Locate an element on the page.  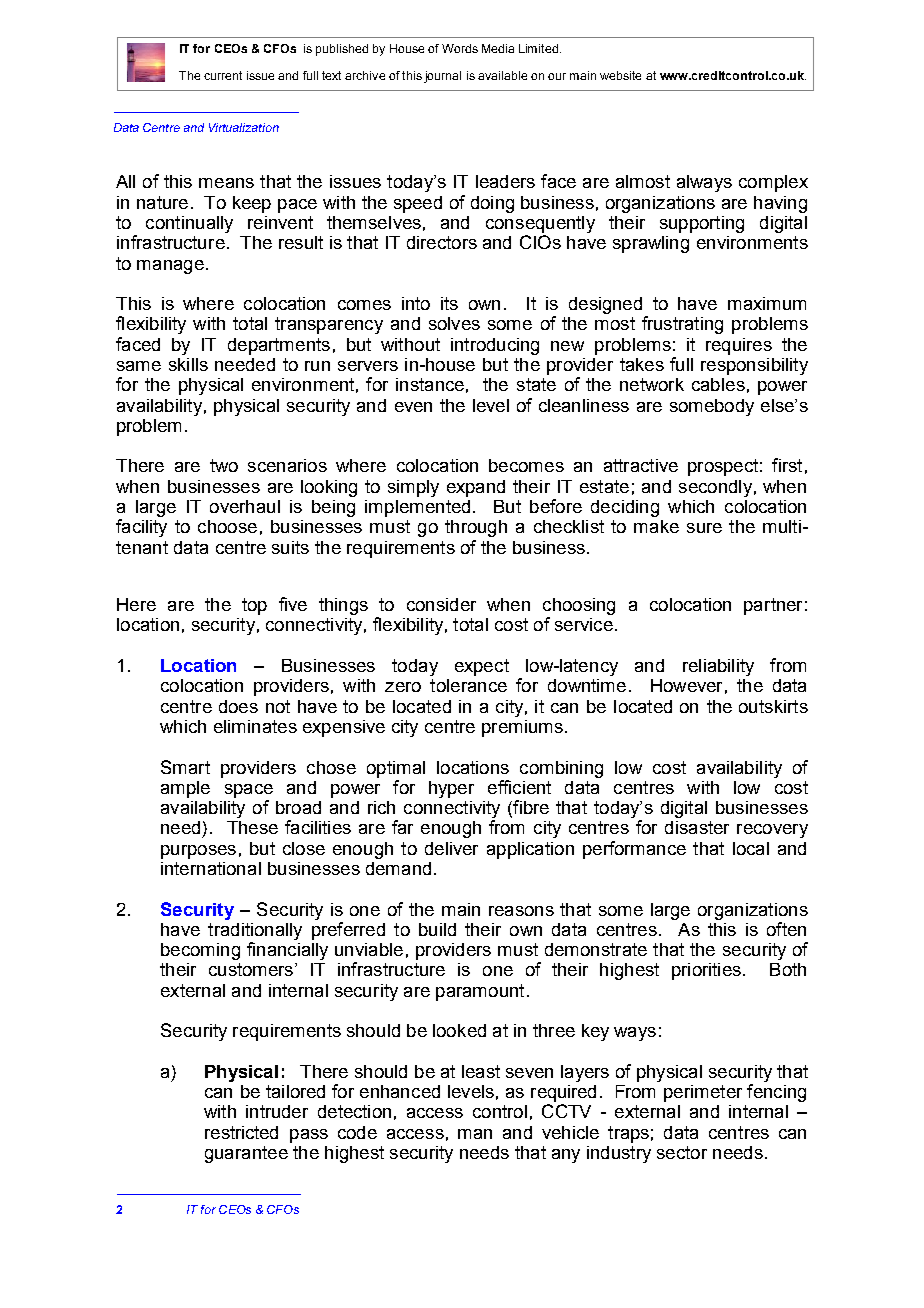
hyper is located at coordinates (451, 789).
